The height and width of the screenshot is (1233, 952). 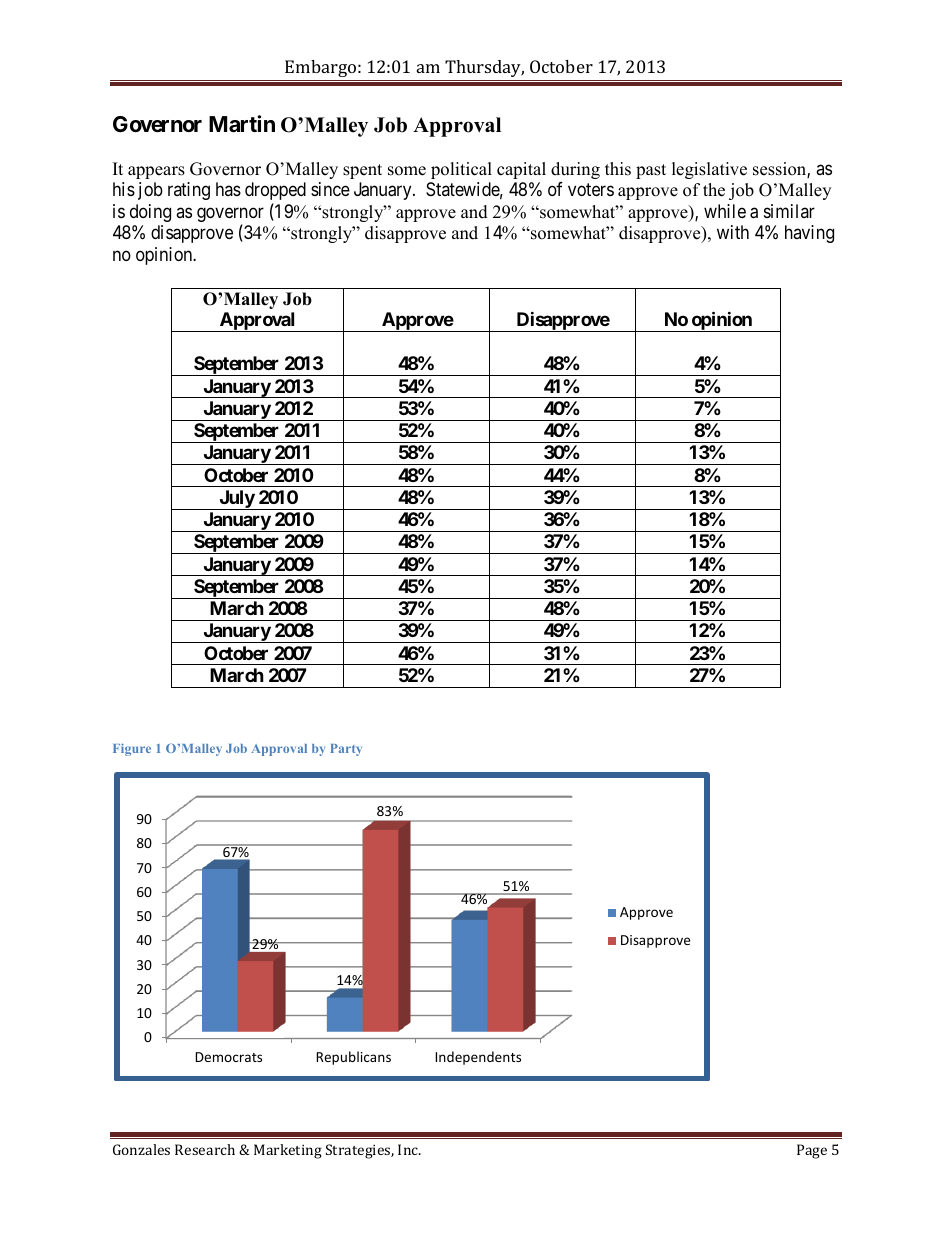 I want to click on Independents, so click(x=478, y=1058).
